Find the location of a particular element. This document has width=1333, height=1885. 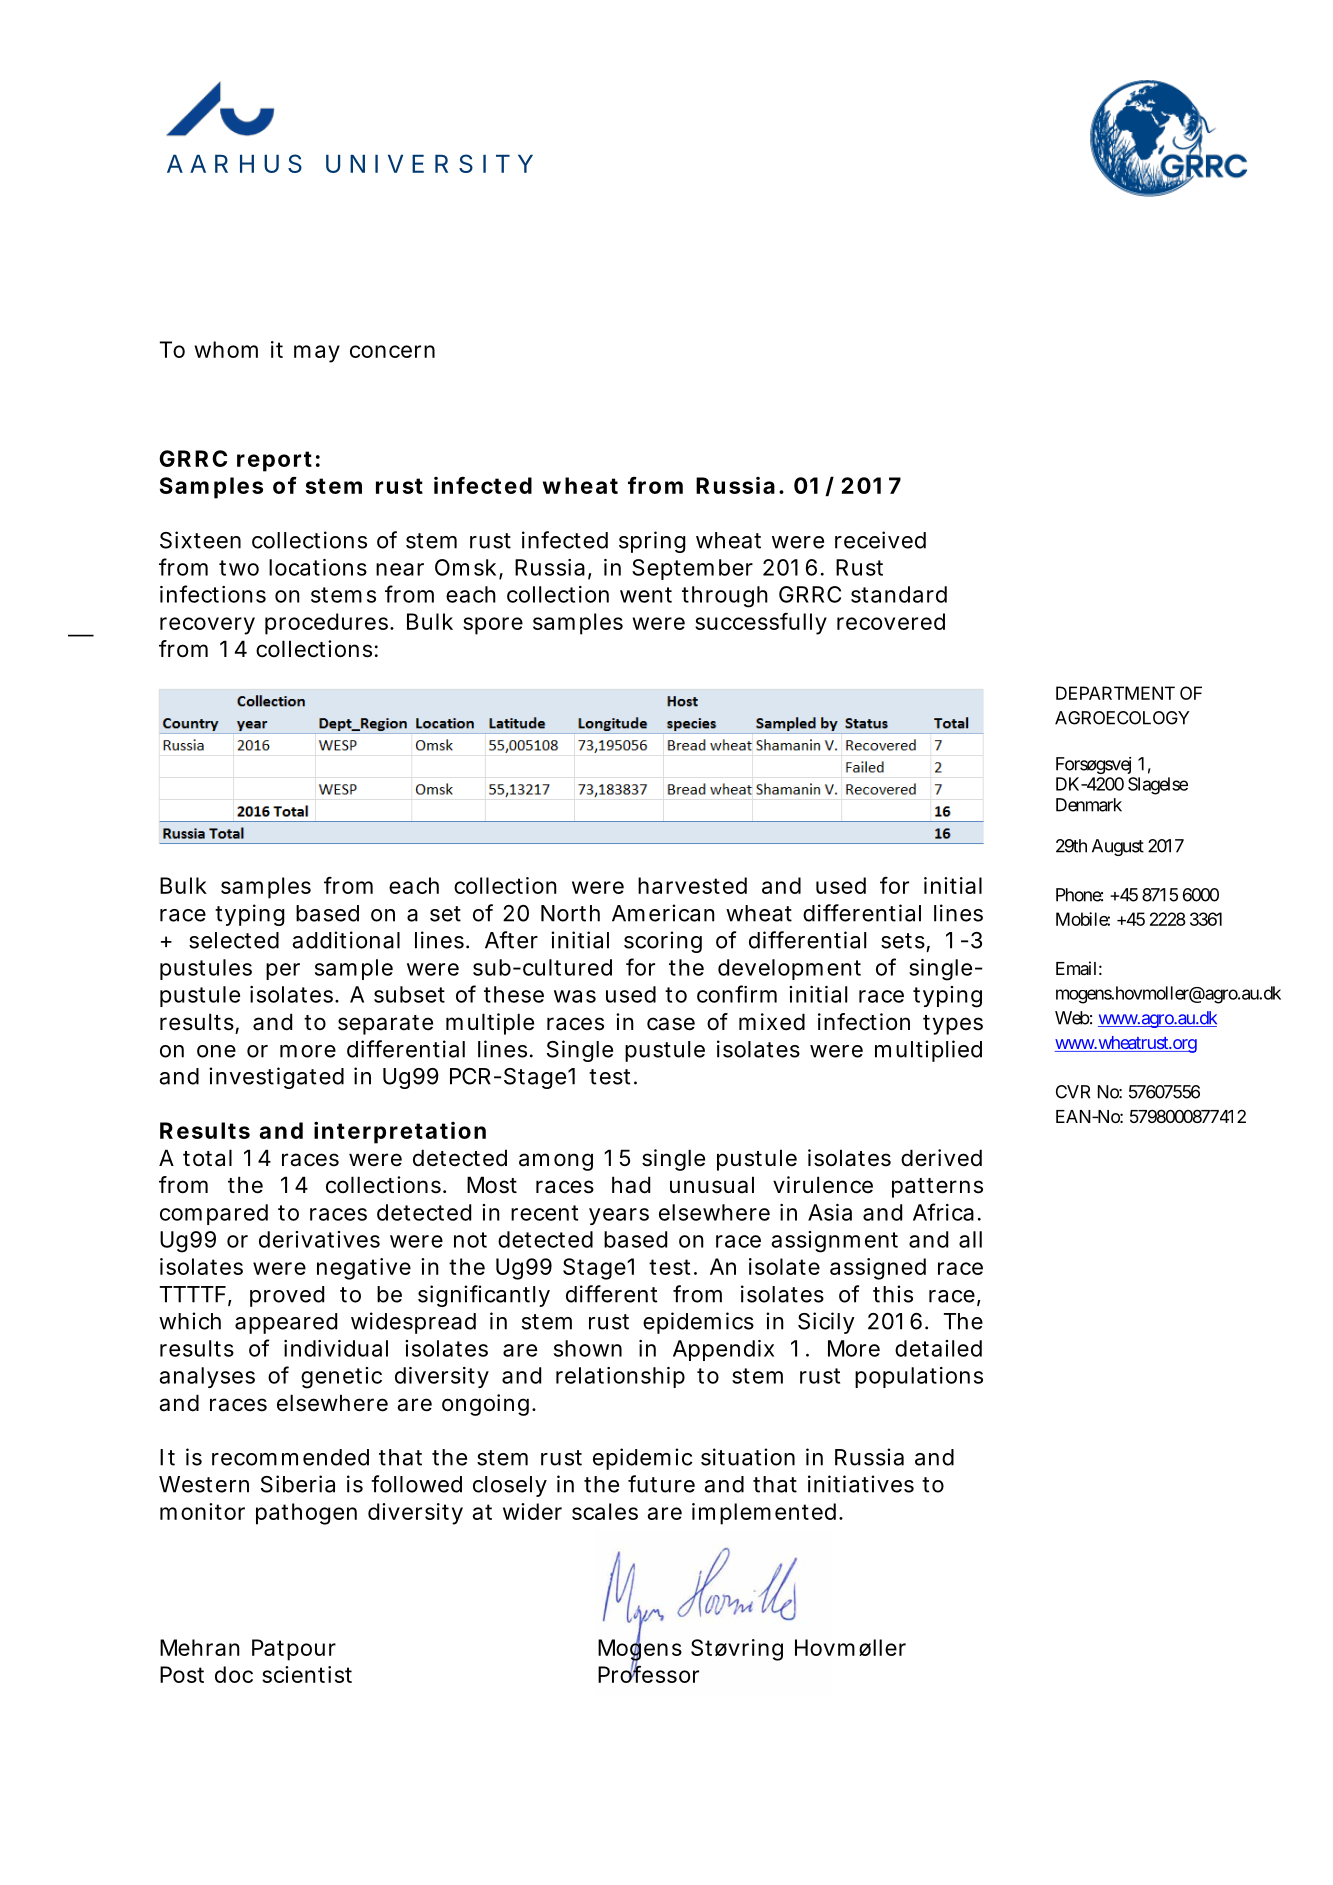

received is located at coordinates (880, 540).
